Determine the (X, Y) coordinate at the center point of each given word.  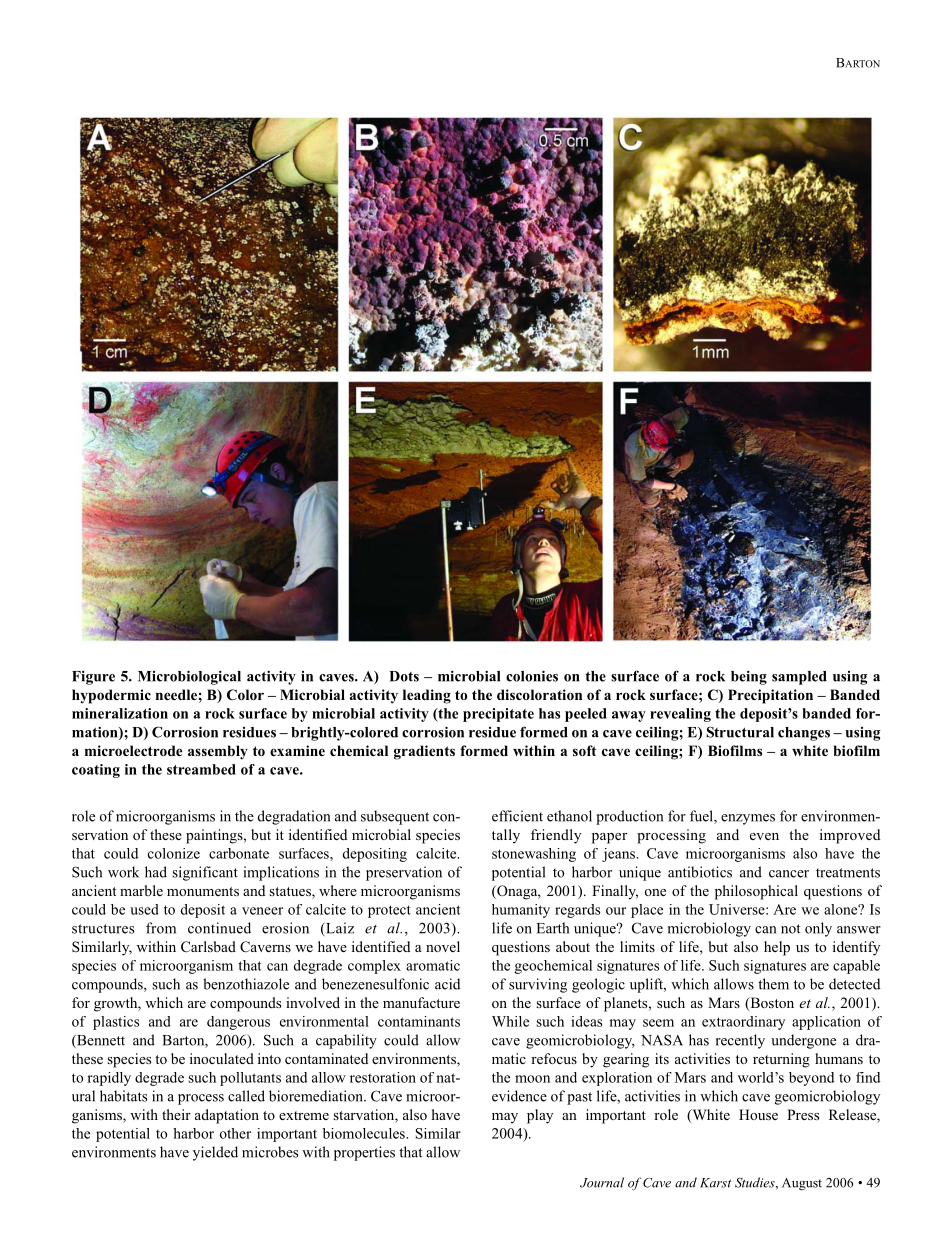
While (510, 1021)
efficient (517, 816)
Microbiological (189, 678)
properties (364, 1153)
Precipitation (770, 696)
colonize (174, 853)
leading (427, 696)
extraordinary (743, 1023)
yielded (215, 1153)
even (764, 836)
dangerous (238, 1023)
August (802, 1184)
